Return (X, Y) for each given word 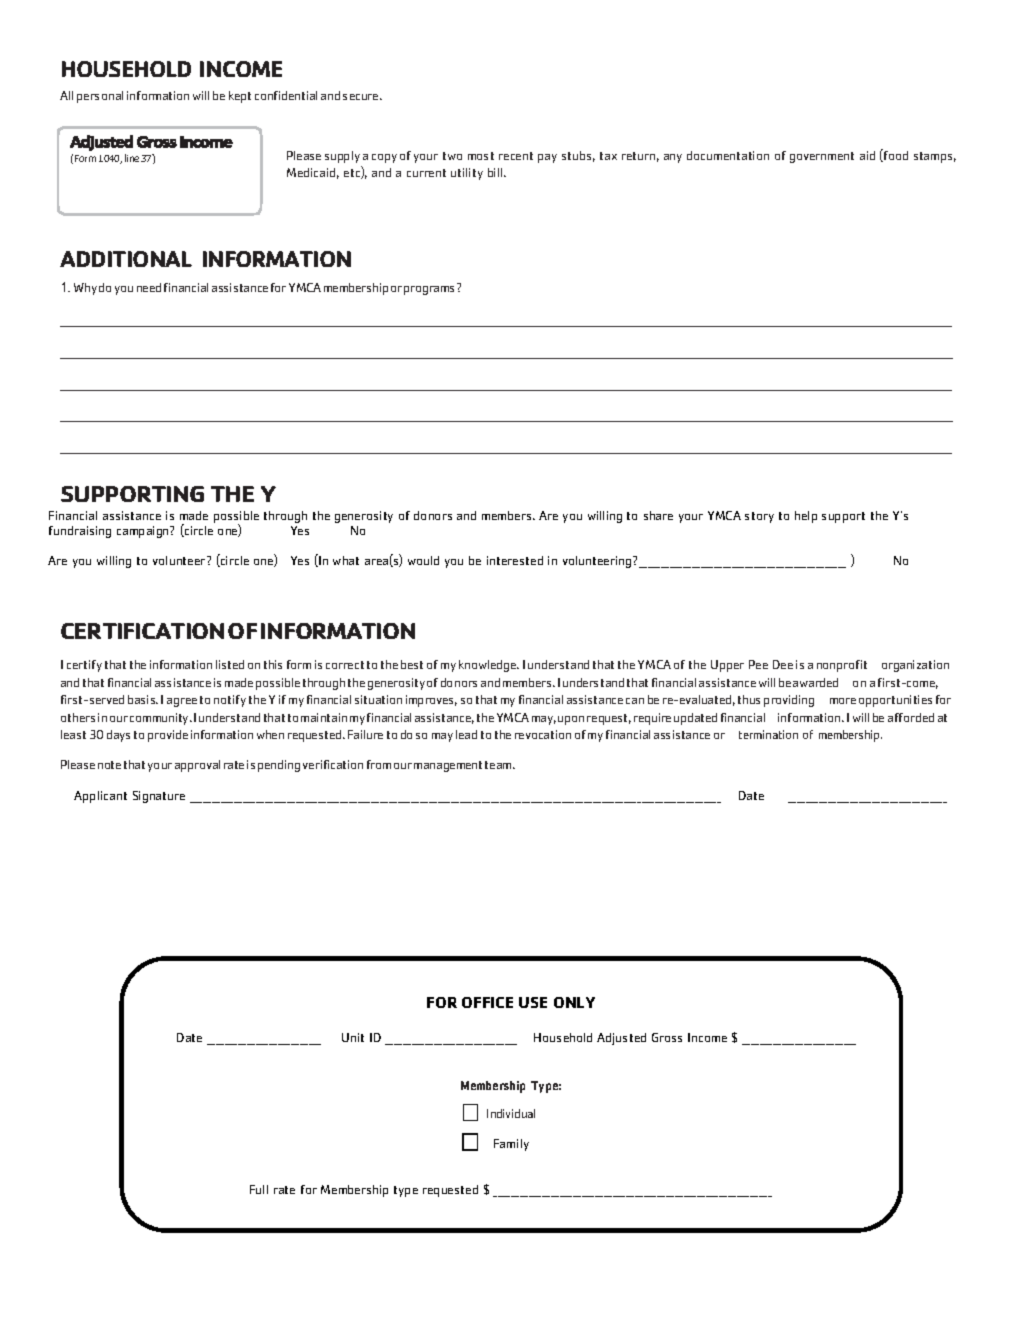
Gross (667, 1037)
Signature (159, 797)
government (822, 157)
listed (230, 664)
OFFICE (487, 1002)
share (658, 515)
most (481, 156)
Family (511, 1145)
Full (259, 1189)
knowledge (489, 666)
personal (100, 97)
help (806, 517)
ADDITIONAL (126, 259)
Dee (783, 664)
